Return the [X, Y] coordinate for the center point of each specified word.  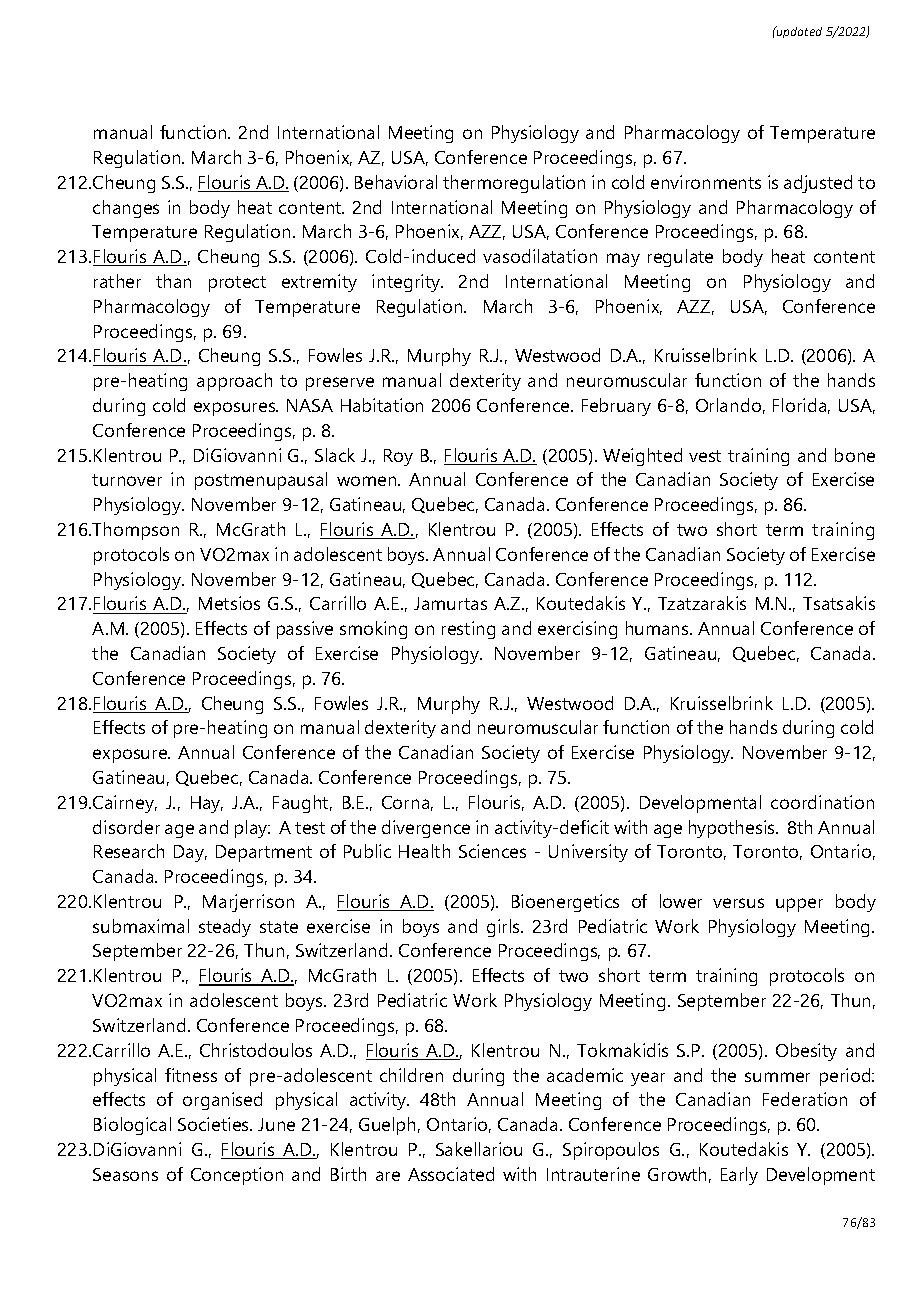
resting [468, 630]
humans [658, 628]
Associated [451, 1174]
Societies [214, 1124]
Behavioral [396, 182]
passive [305, 630]
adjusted [818, 184]
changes [126, 209]
